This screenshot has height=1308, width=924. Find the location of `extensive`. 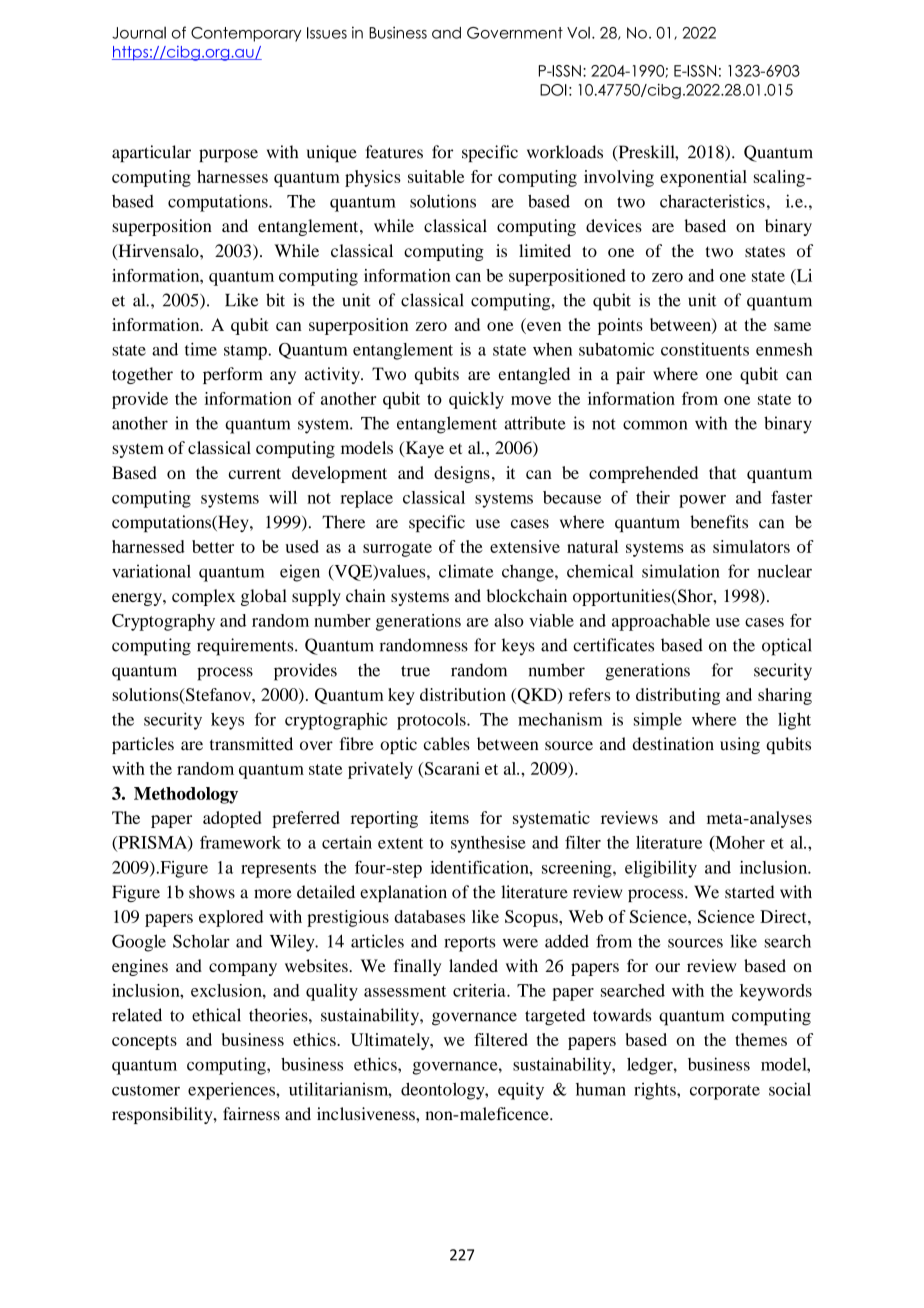

extensive is located at coordinates (525, 546).
